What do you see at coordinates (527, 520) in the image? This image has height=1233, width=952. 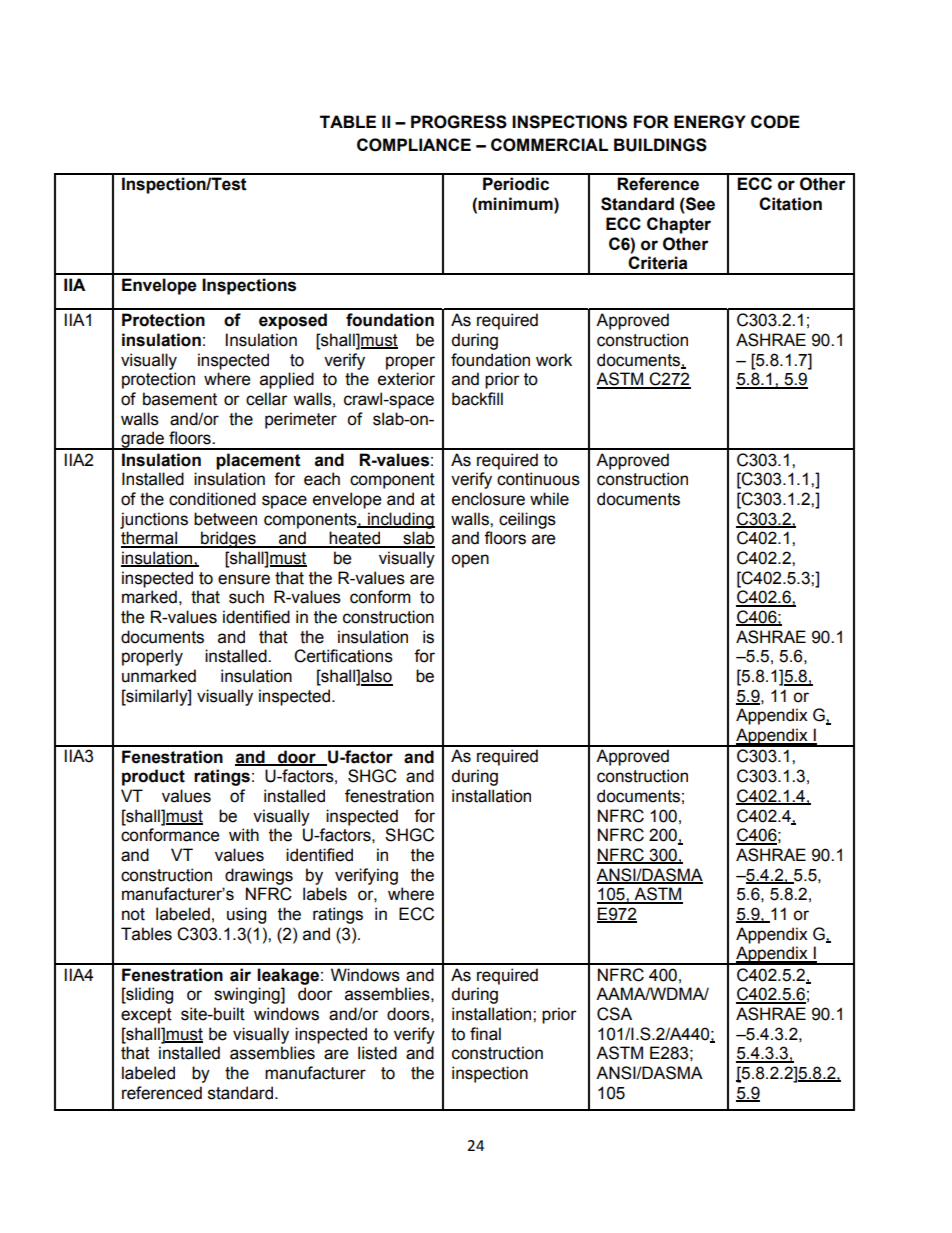 I see `ceilings` at bounding box center [527, 520].
